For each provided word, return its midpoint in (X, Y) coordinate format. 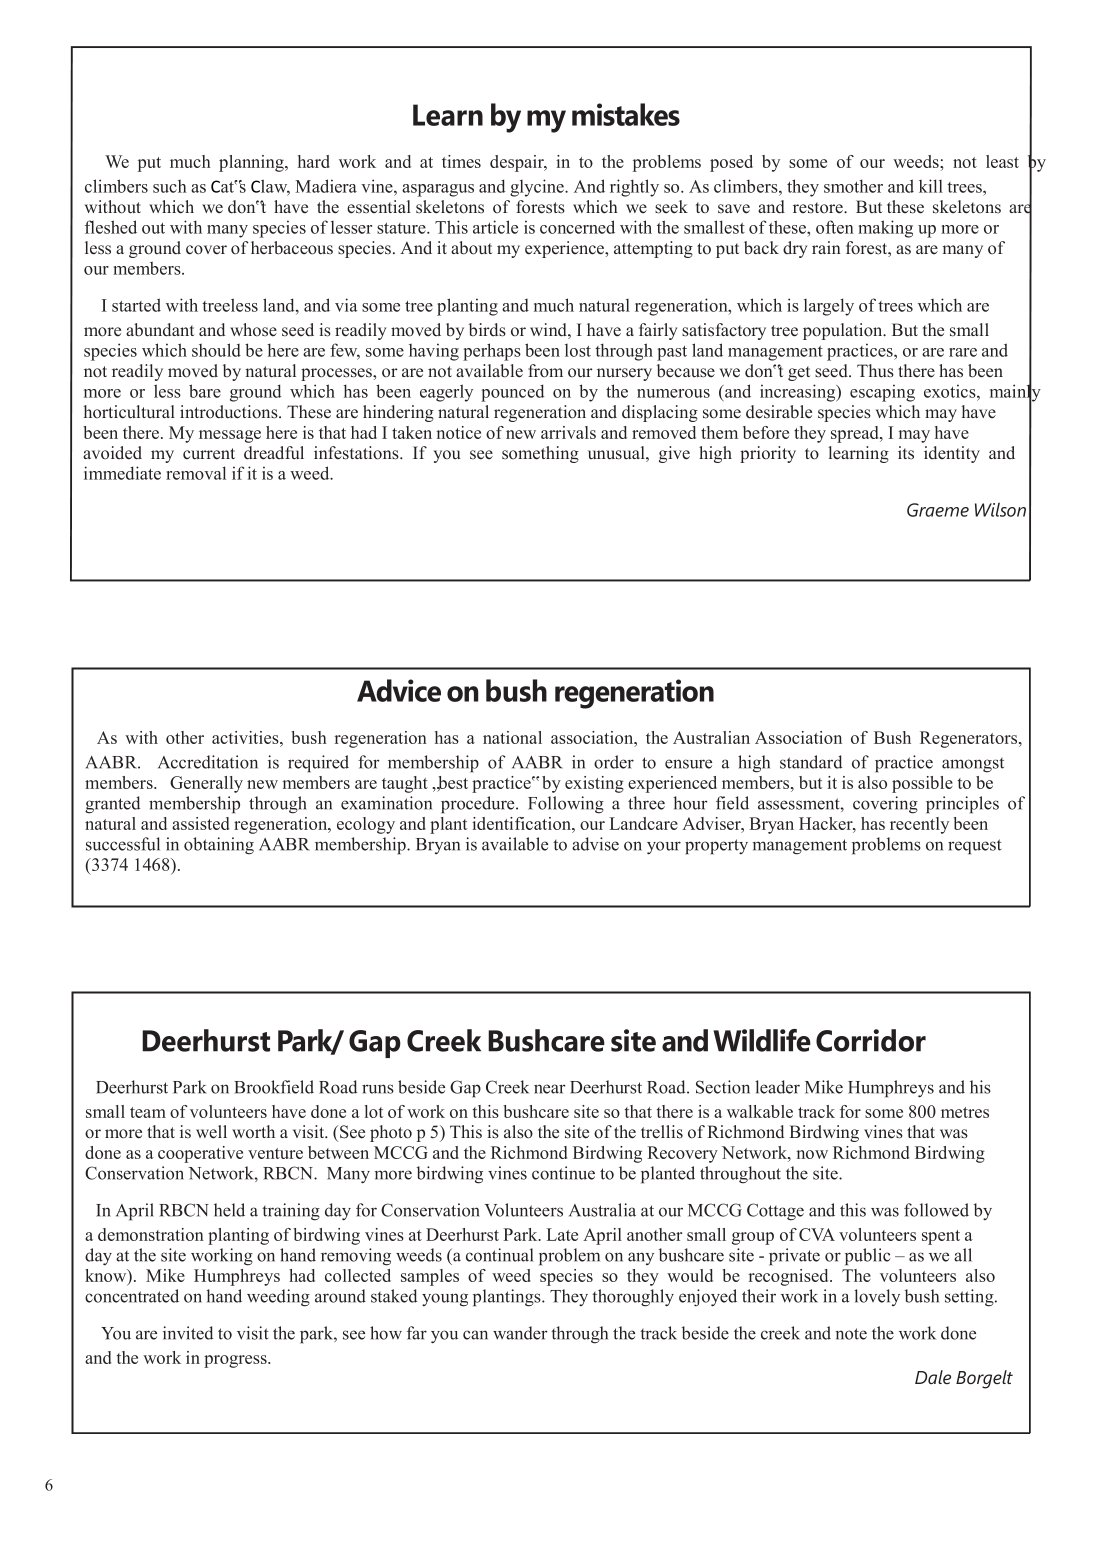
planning (252, 163)
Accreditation (208, 762)
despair (518, 163)
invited (188, 1333)
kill (931, 186)
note (851, 1334)
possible (922, 784)
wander (520, 1333)
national (512, 737)
